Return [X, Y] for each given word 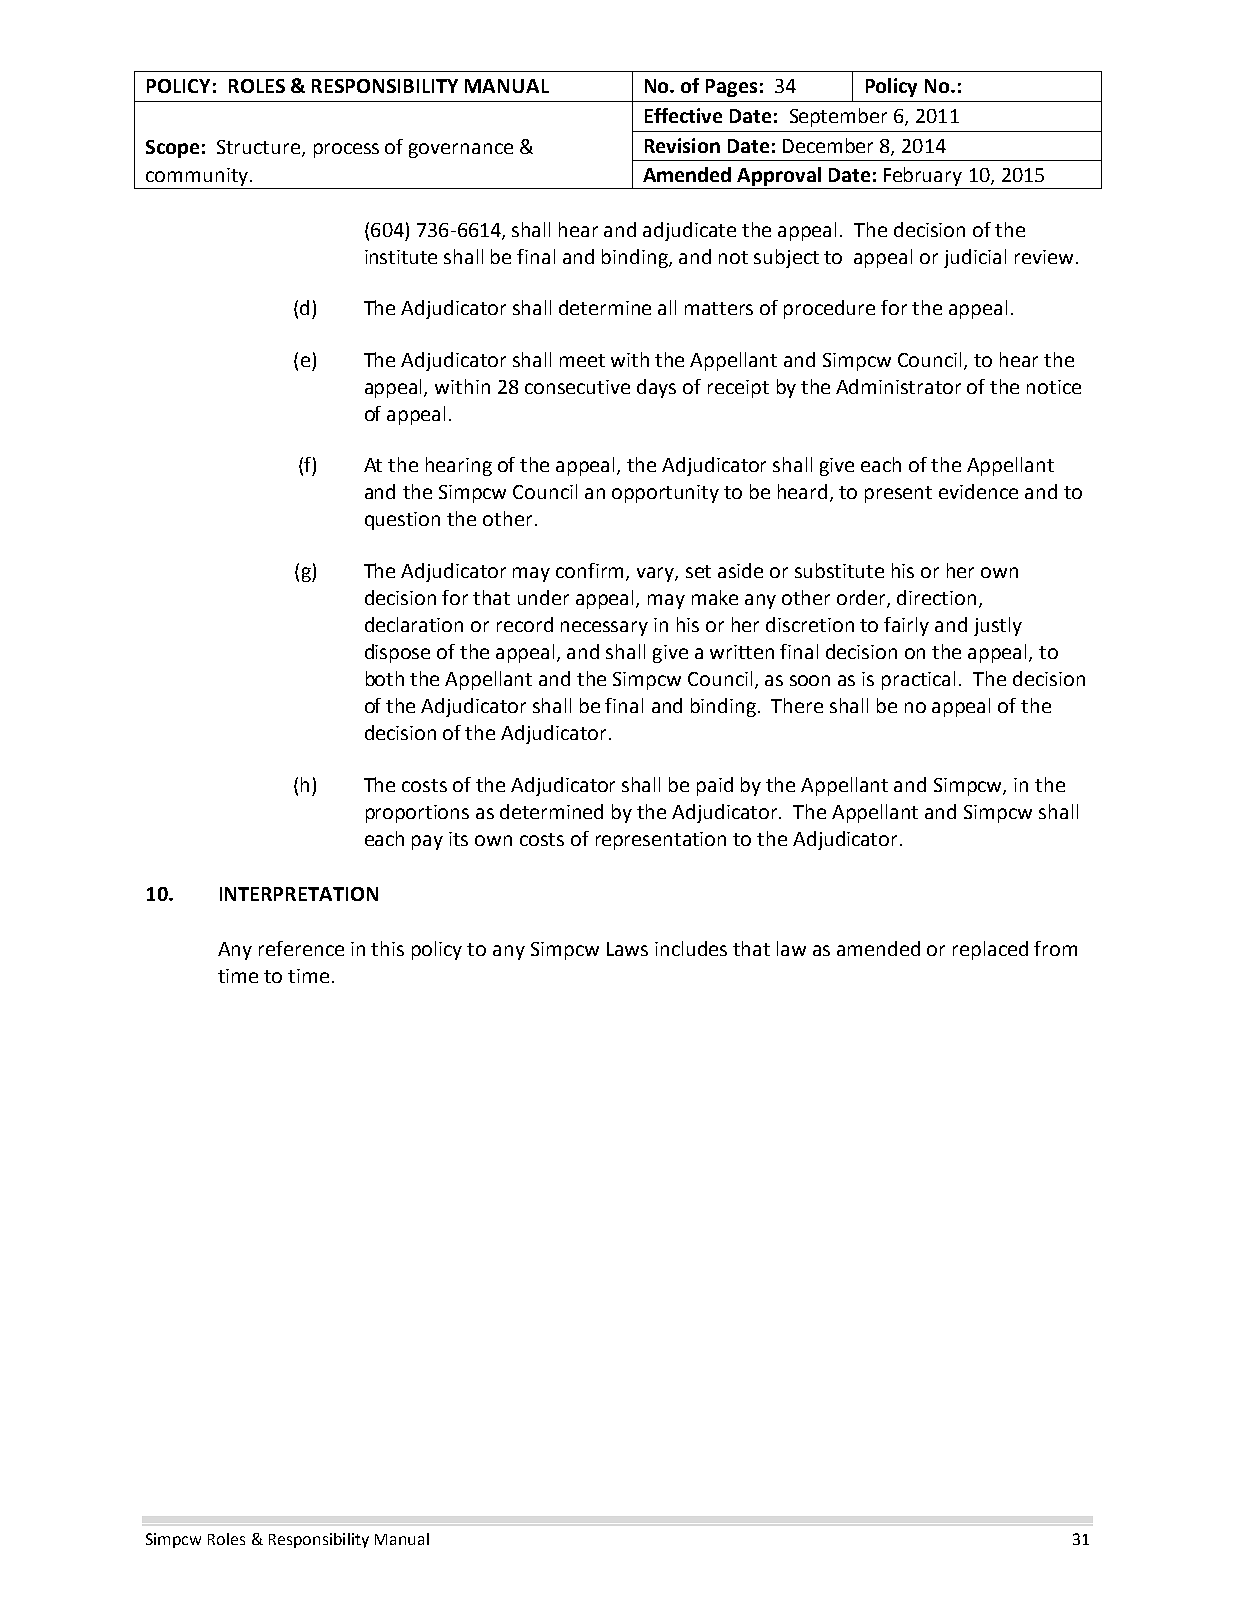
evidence [978, 491]
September [838, 117]
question [402, 521]
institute [401, 257]
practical [918, 680]
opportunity [665, 494]
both [385, 678]
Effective [683, 115]
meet [582, 360]
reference [301, 948]
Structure [258, 147]
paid [715, 786]
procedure [829, 309]
